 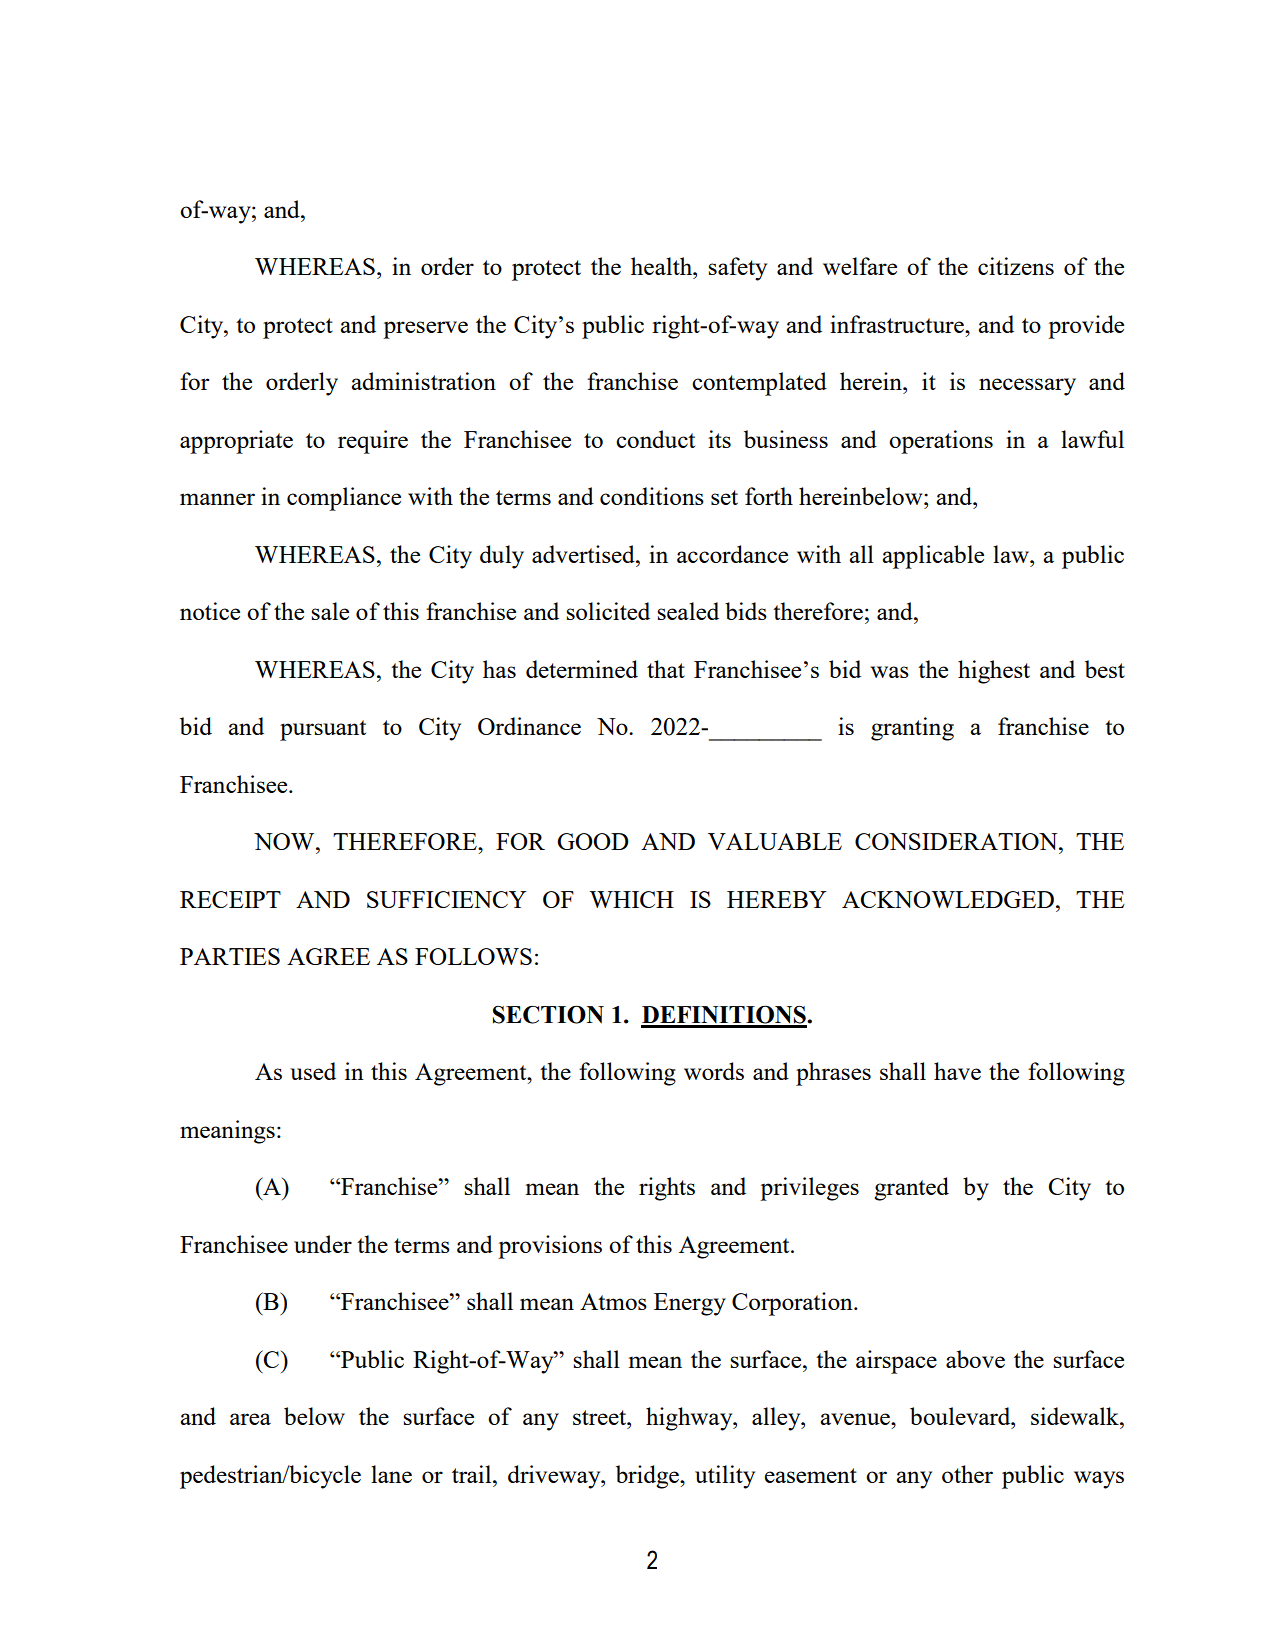 I want to click on under, so click(x=323, y=1244).
